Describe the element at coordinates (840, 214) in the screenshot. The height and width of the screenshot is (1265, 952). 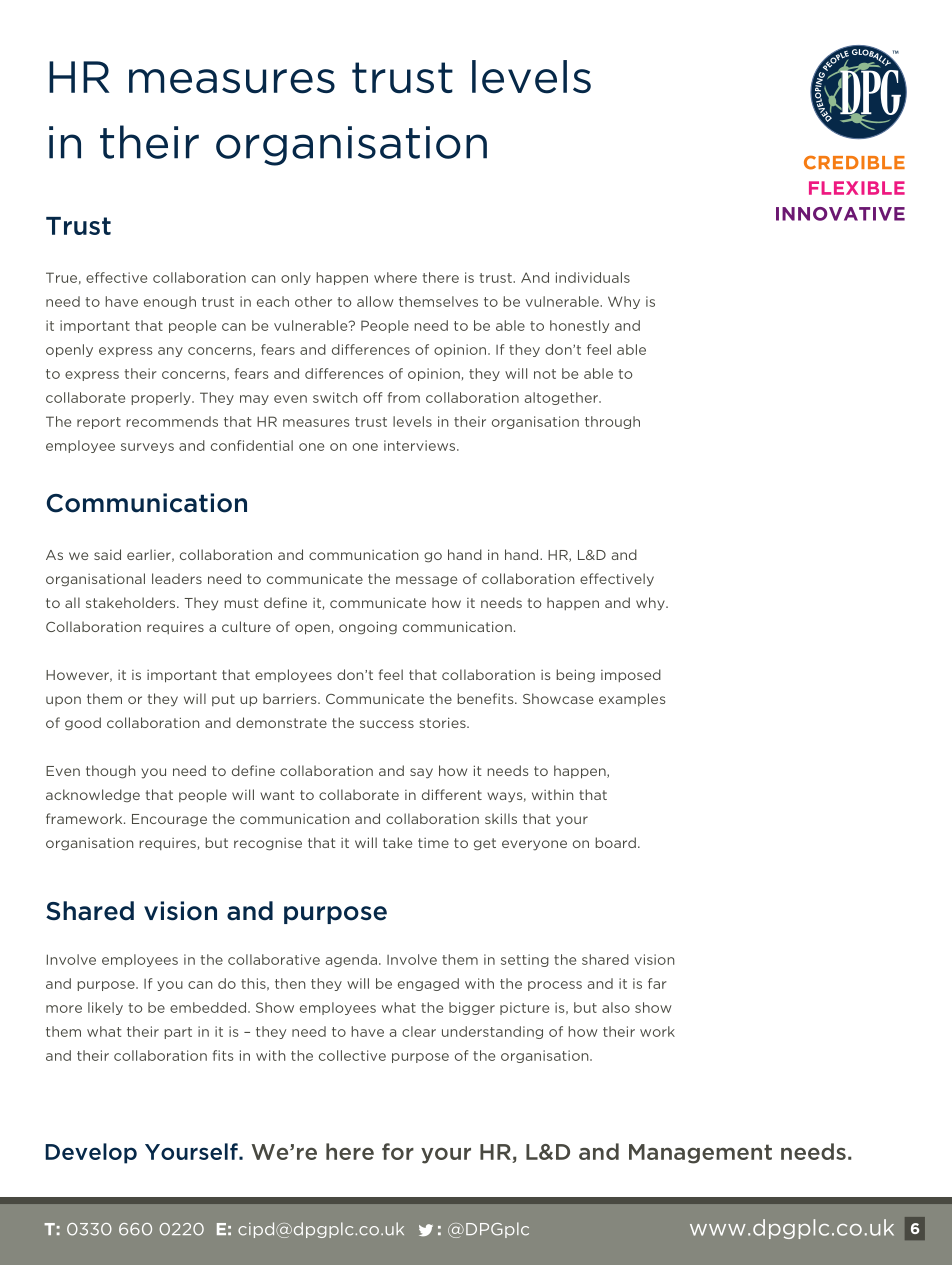
I see `INNOVATIVE` at that location.
